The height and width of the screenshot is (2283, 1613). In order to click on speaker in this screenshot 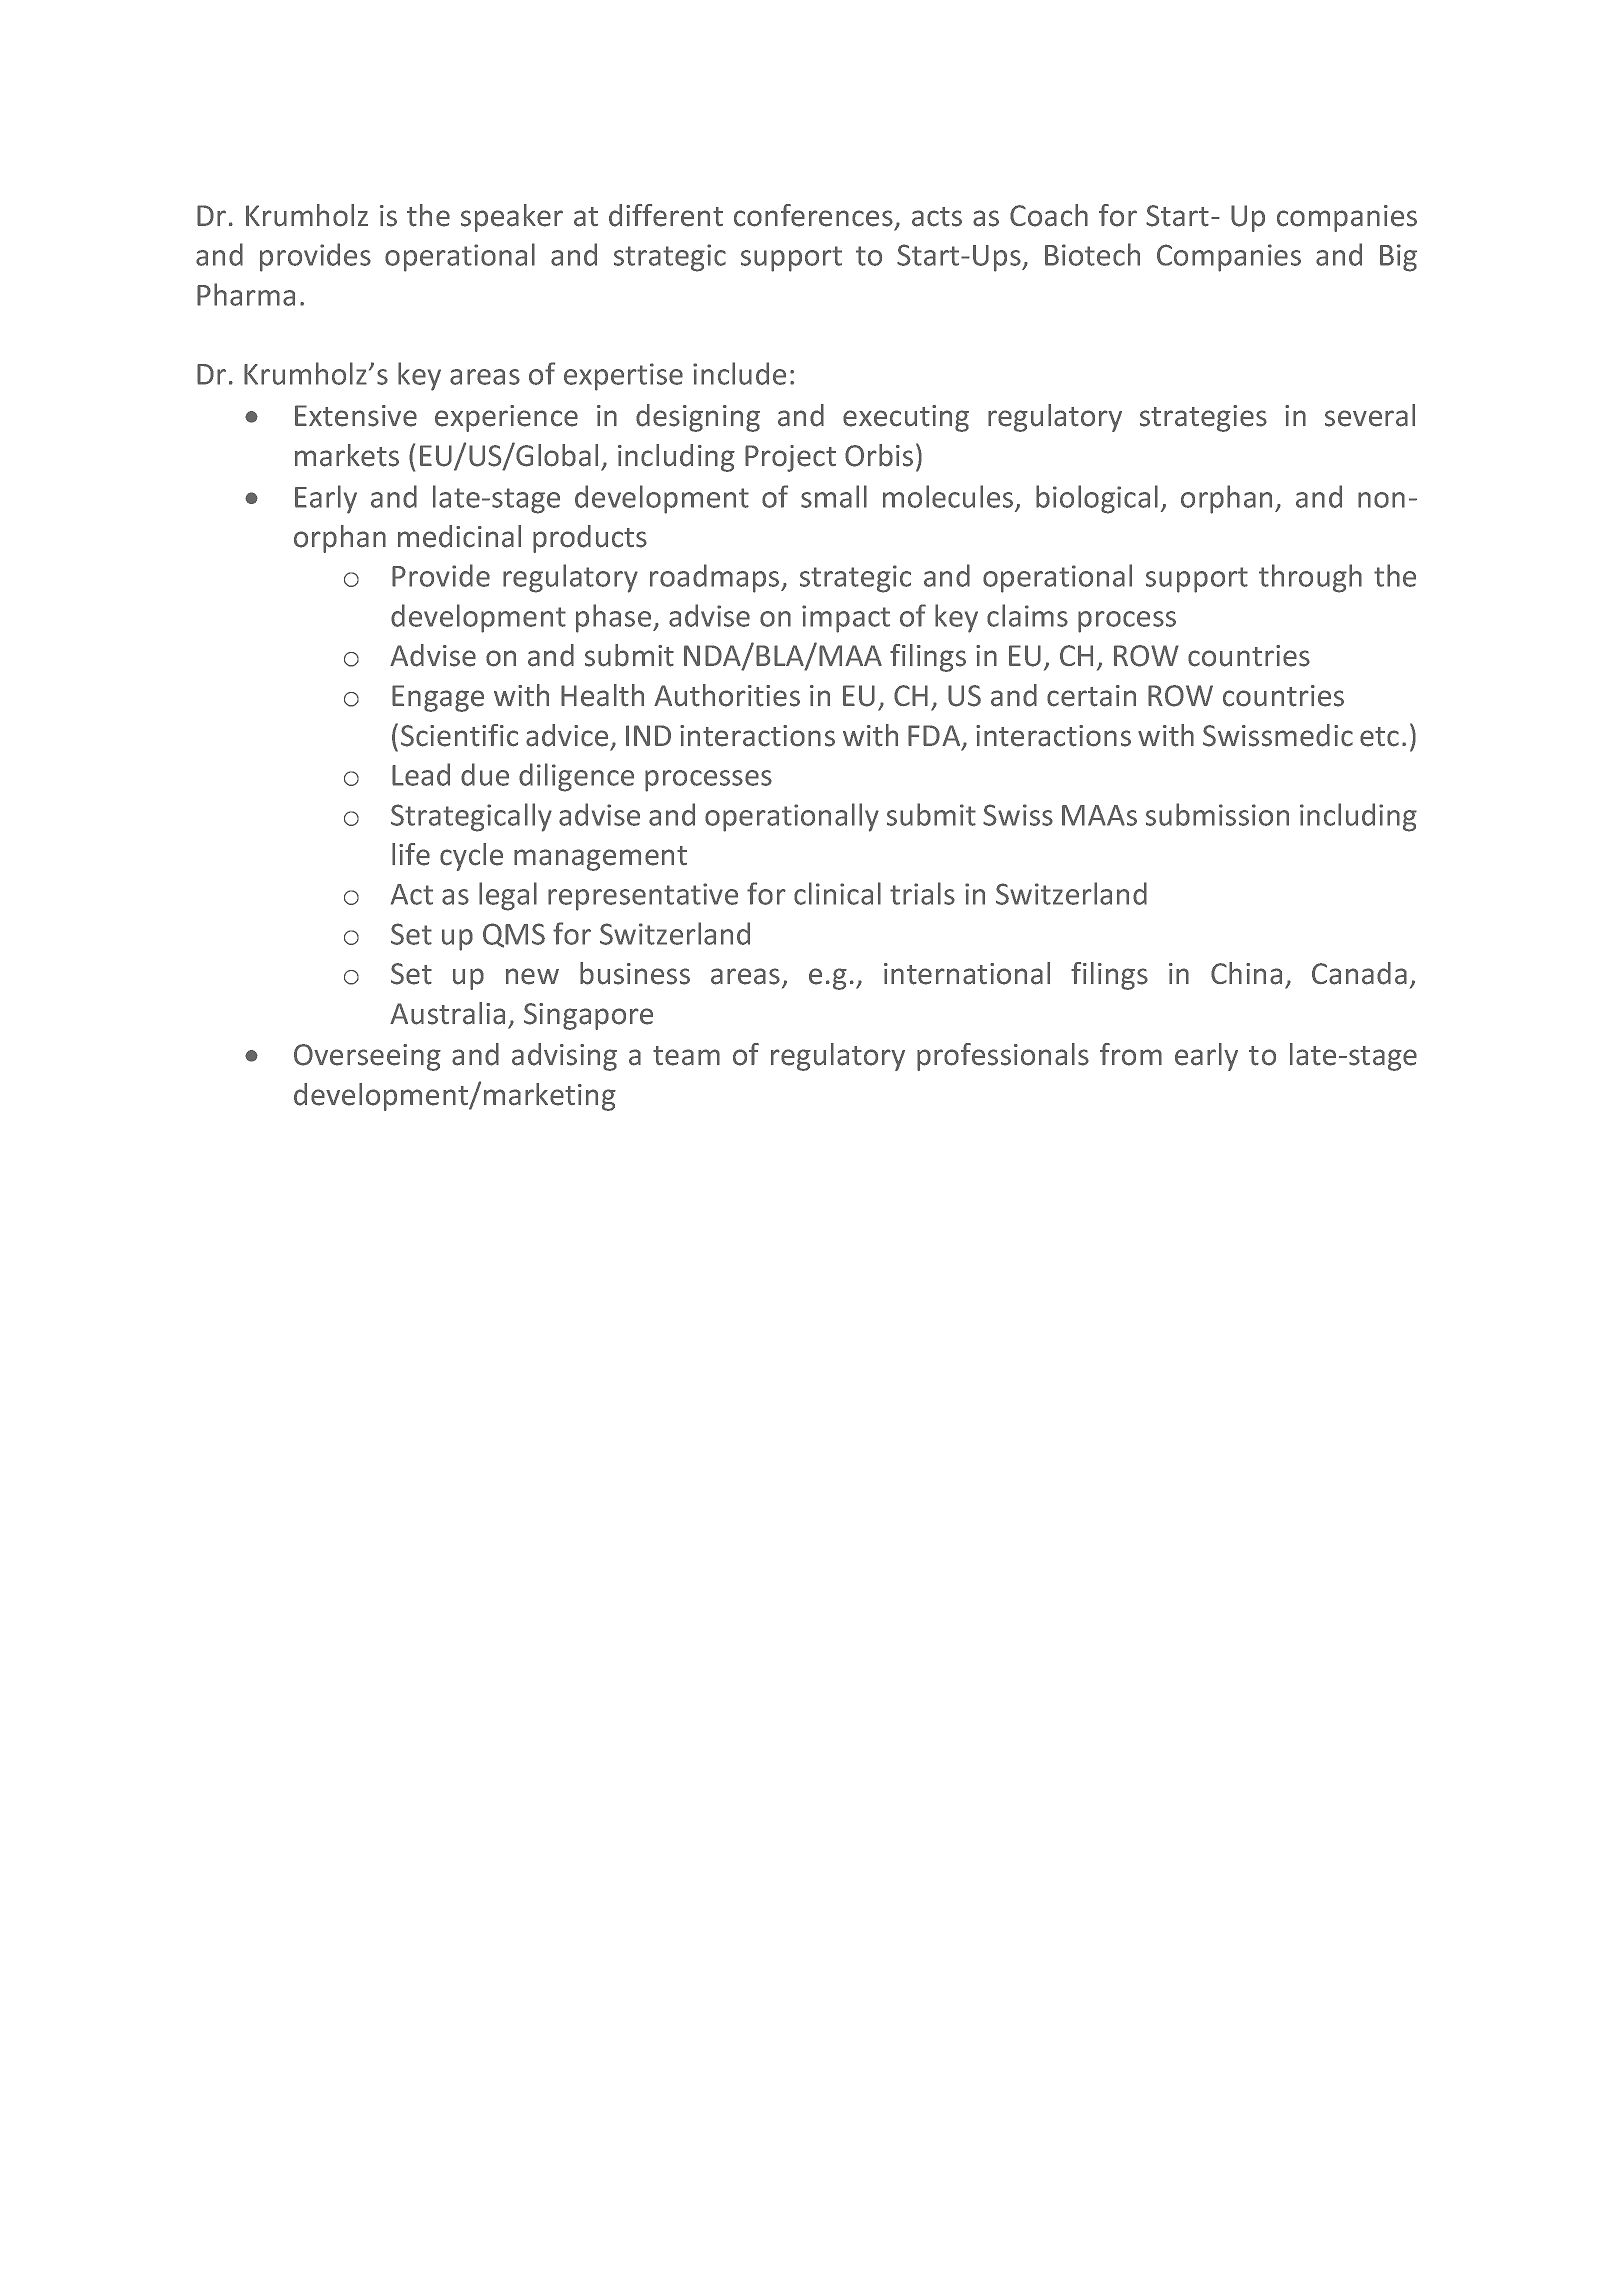, I will do `click(512, 218)`.
